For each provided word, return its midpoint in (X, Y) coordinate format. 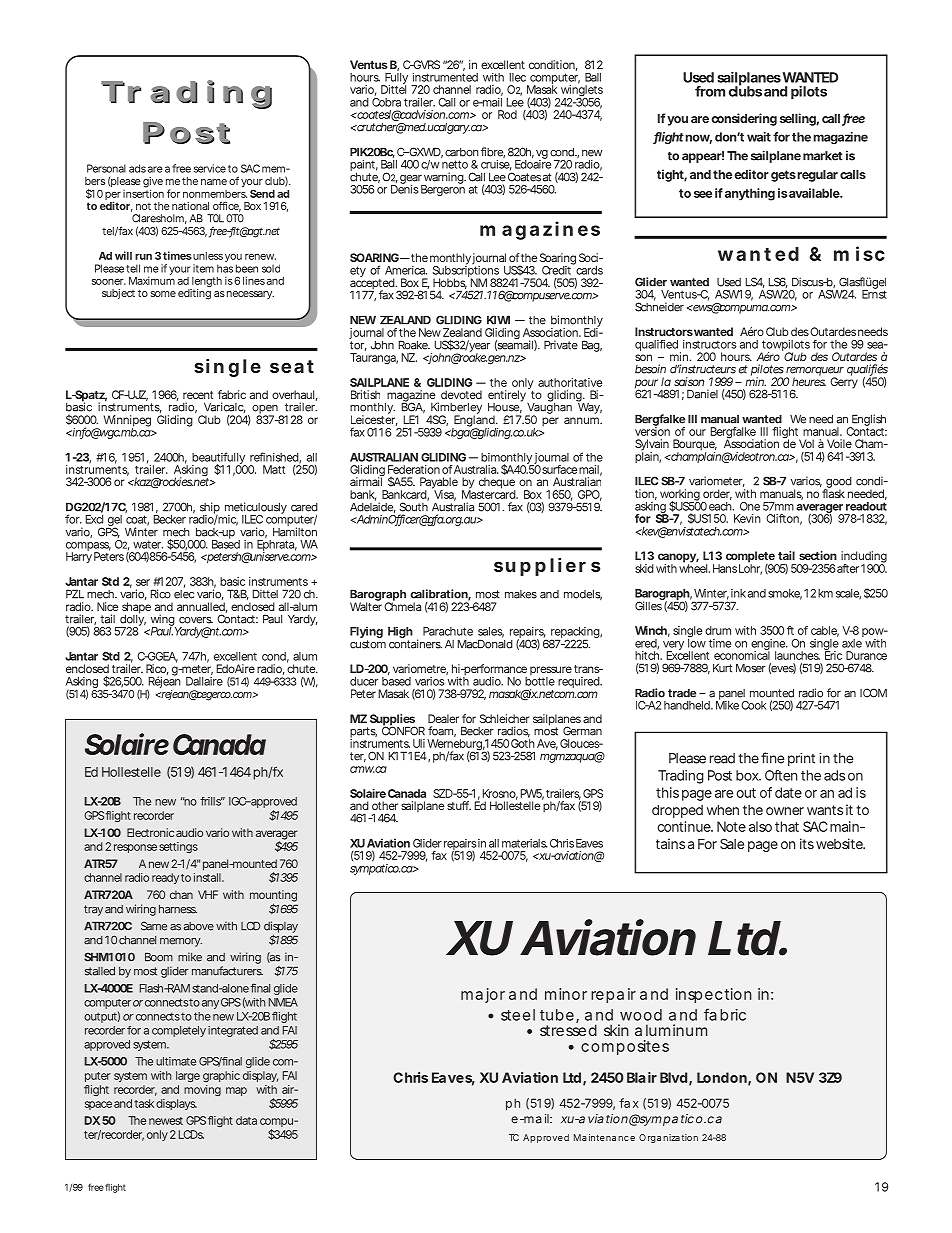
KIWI (498, 320)
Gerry (844, 382)
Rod (507, 114)
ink (738, 593)
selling (798, 119)
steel (518, 1015)
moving (202, 1090)
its (807, 843)
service (210, 168)
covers (196, 620)
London (722, 1077)
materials (525, 843)
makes (521, 594)
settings (178, 847)
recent (198, 395)
